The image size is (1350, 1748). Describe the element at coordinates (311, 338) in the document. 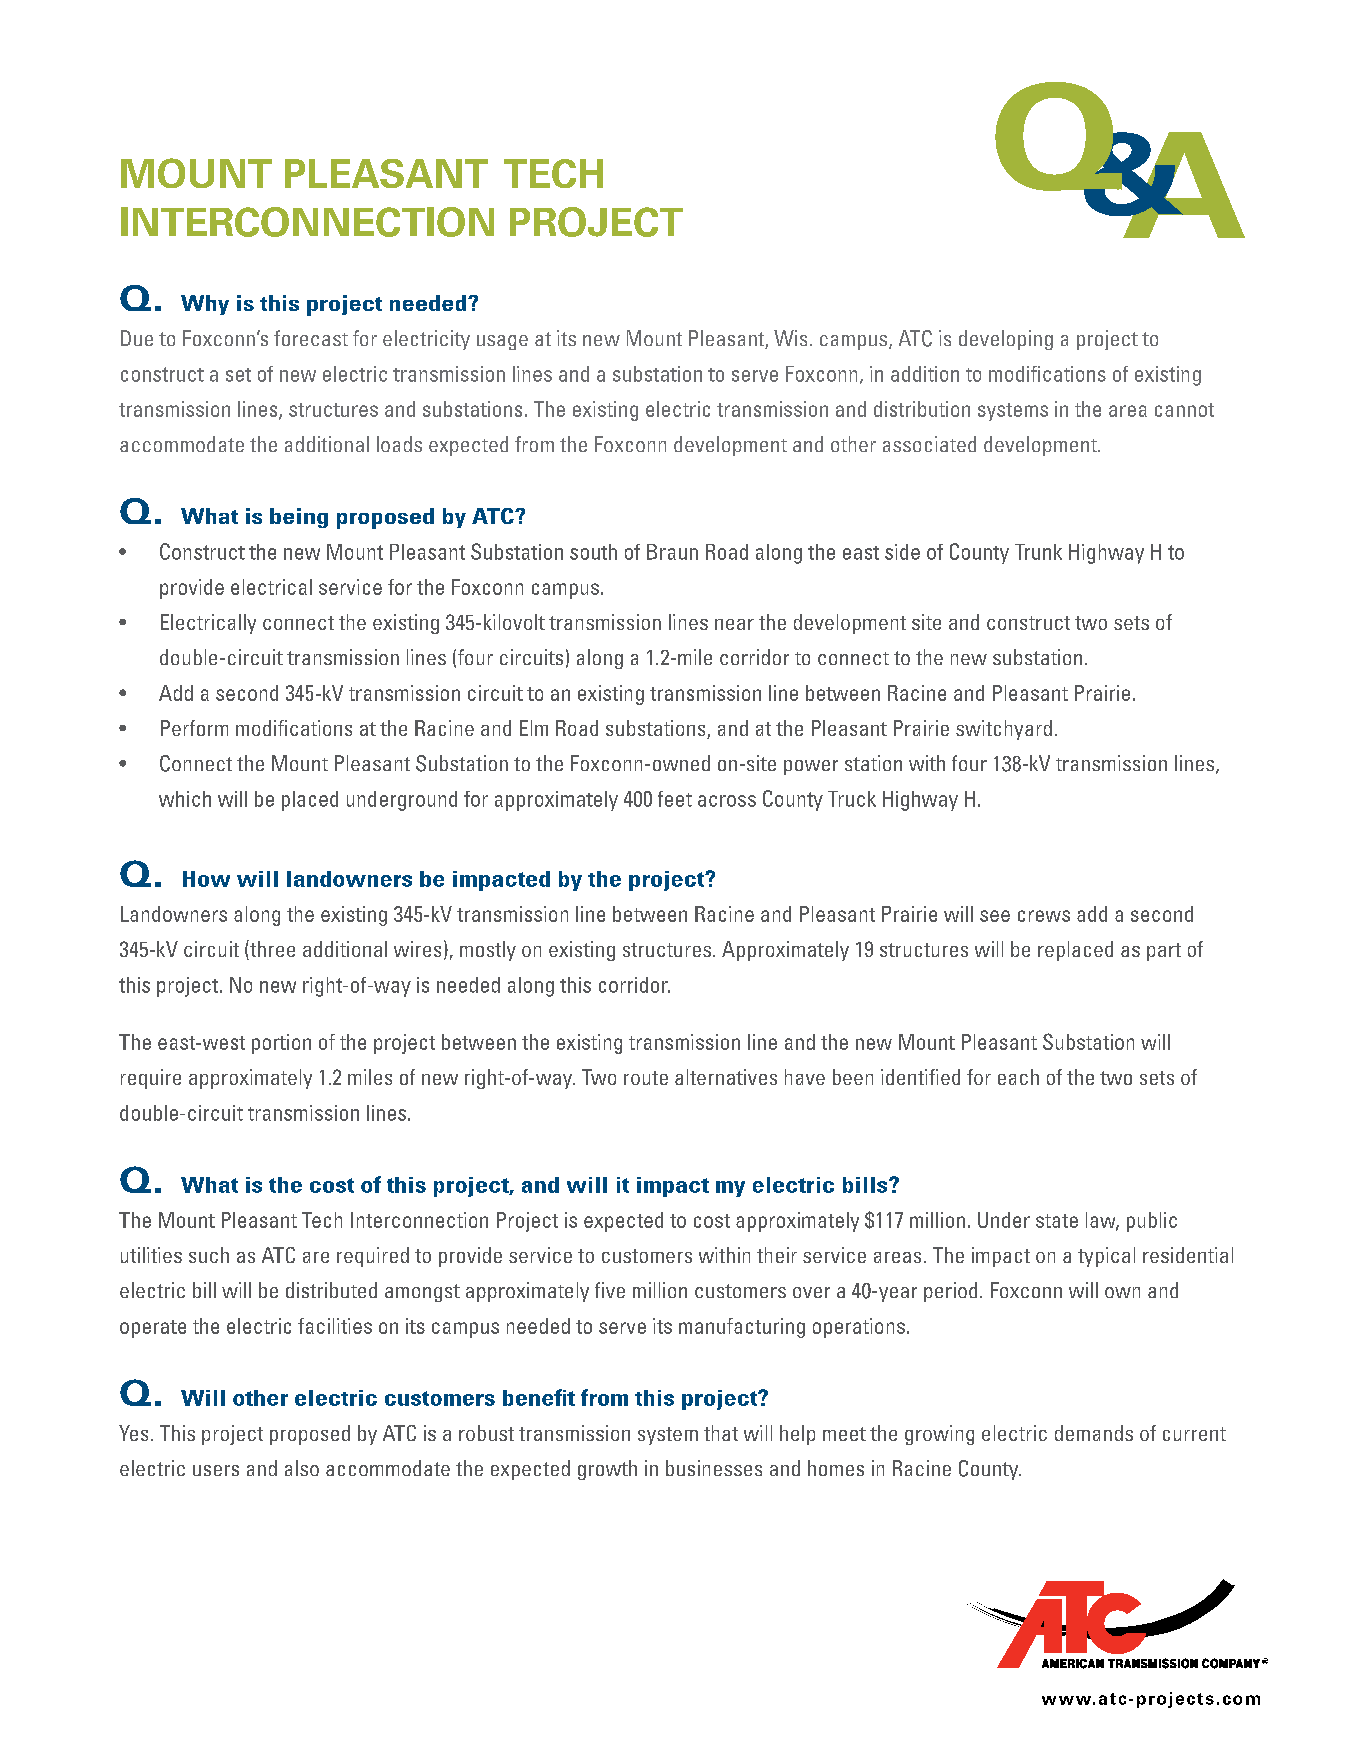

I see `forecast` at that location.
